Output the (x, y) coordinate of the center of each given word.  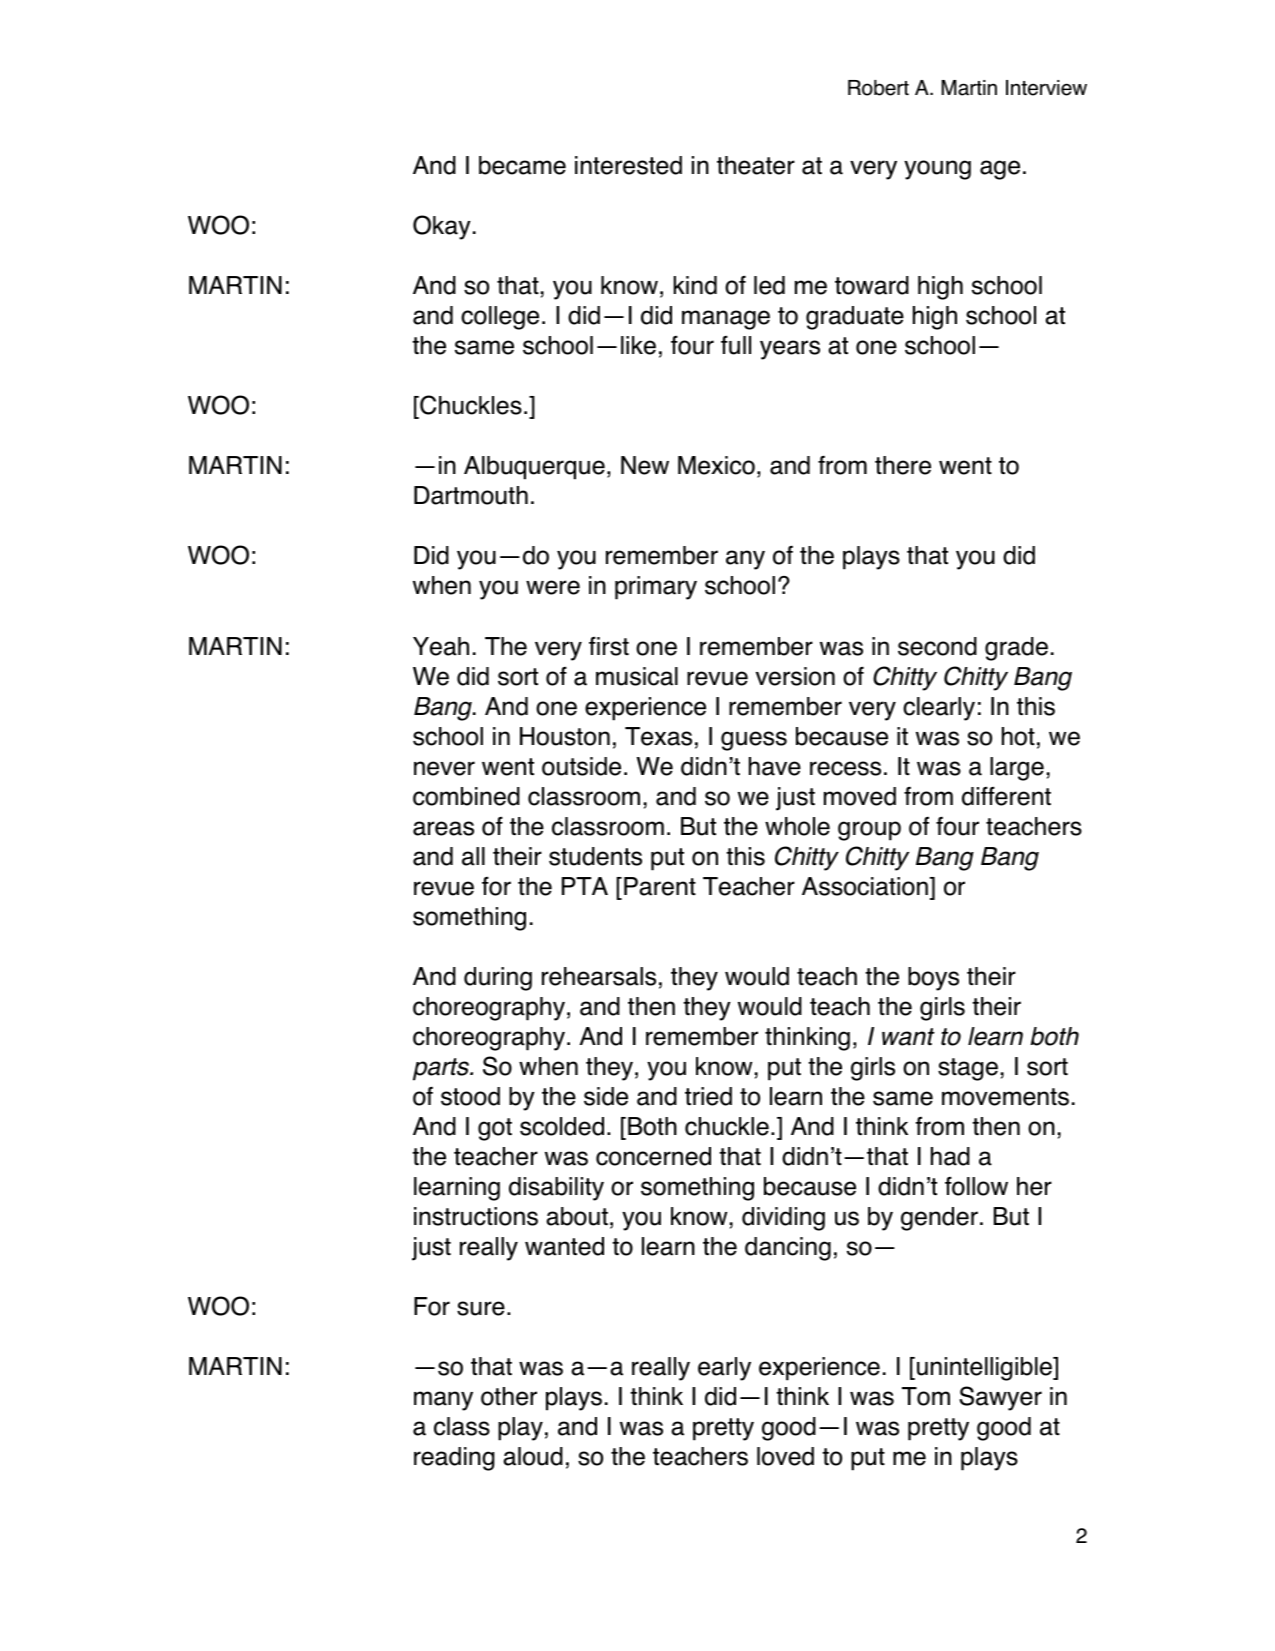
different (1006, 796)
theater (756, 165)
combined (466, 796)
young (937, 170)
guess (754, 741)
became (522, 165)
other (509, 1396)
